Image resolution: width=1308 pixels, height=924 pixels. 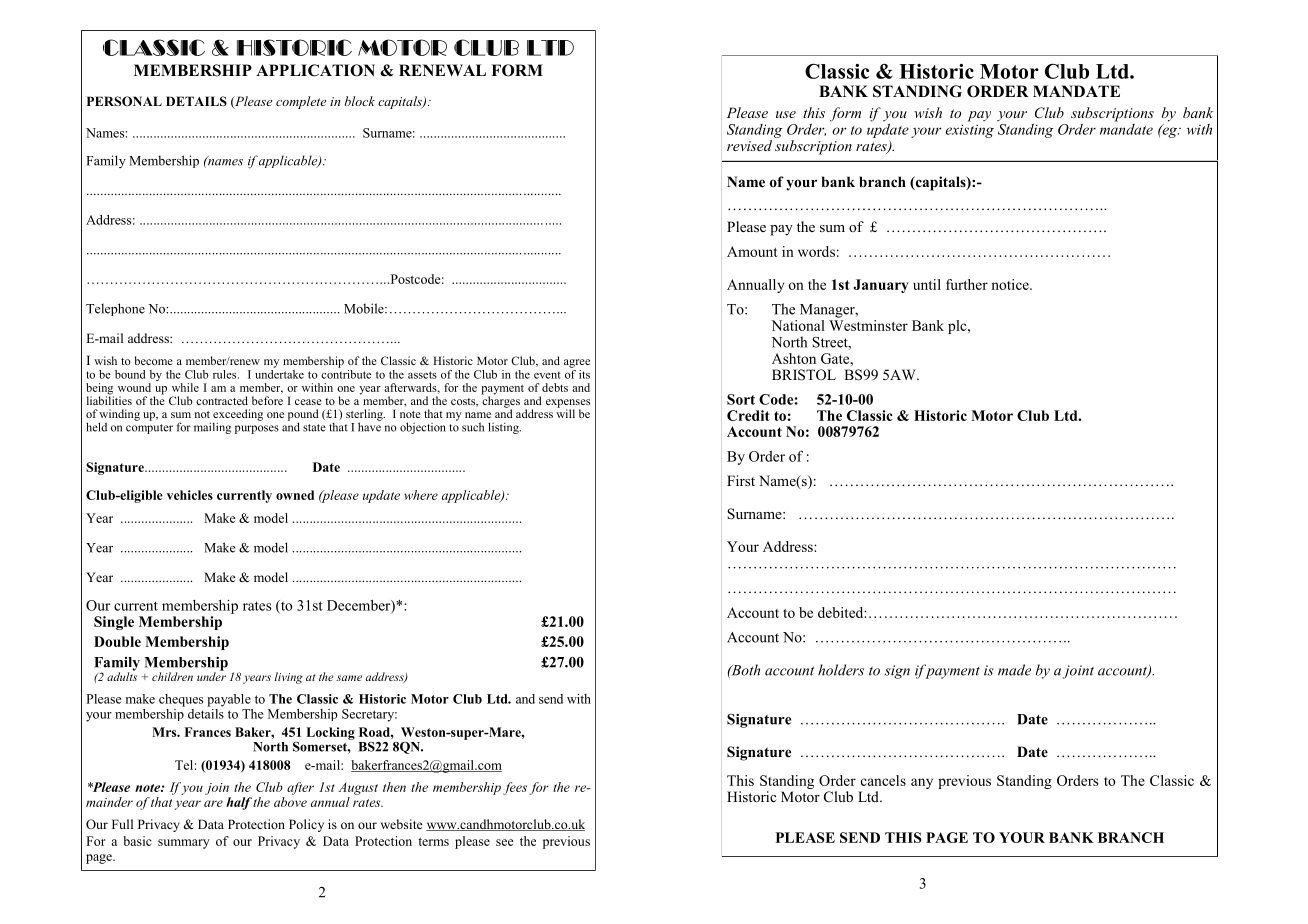 What do you see at coordinates (124, 101) in the screenshot?
I see `PERSONAL` at bounding box center [124, 101].
